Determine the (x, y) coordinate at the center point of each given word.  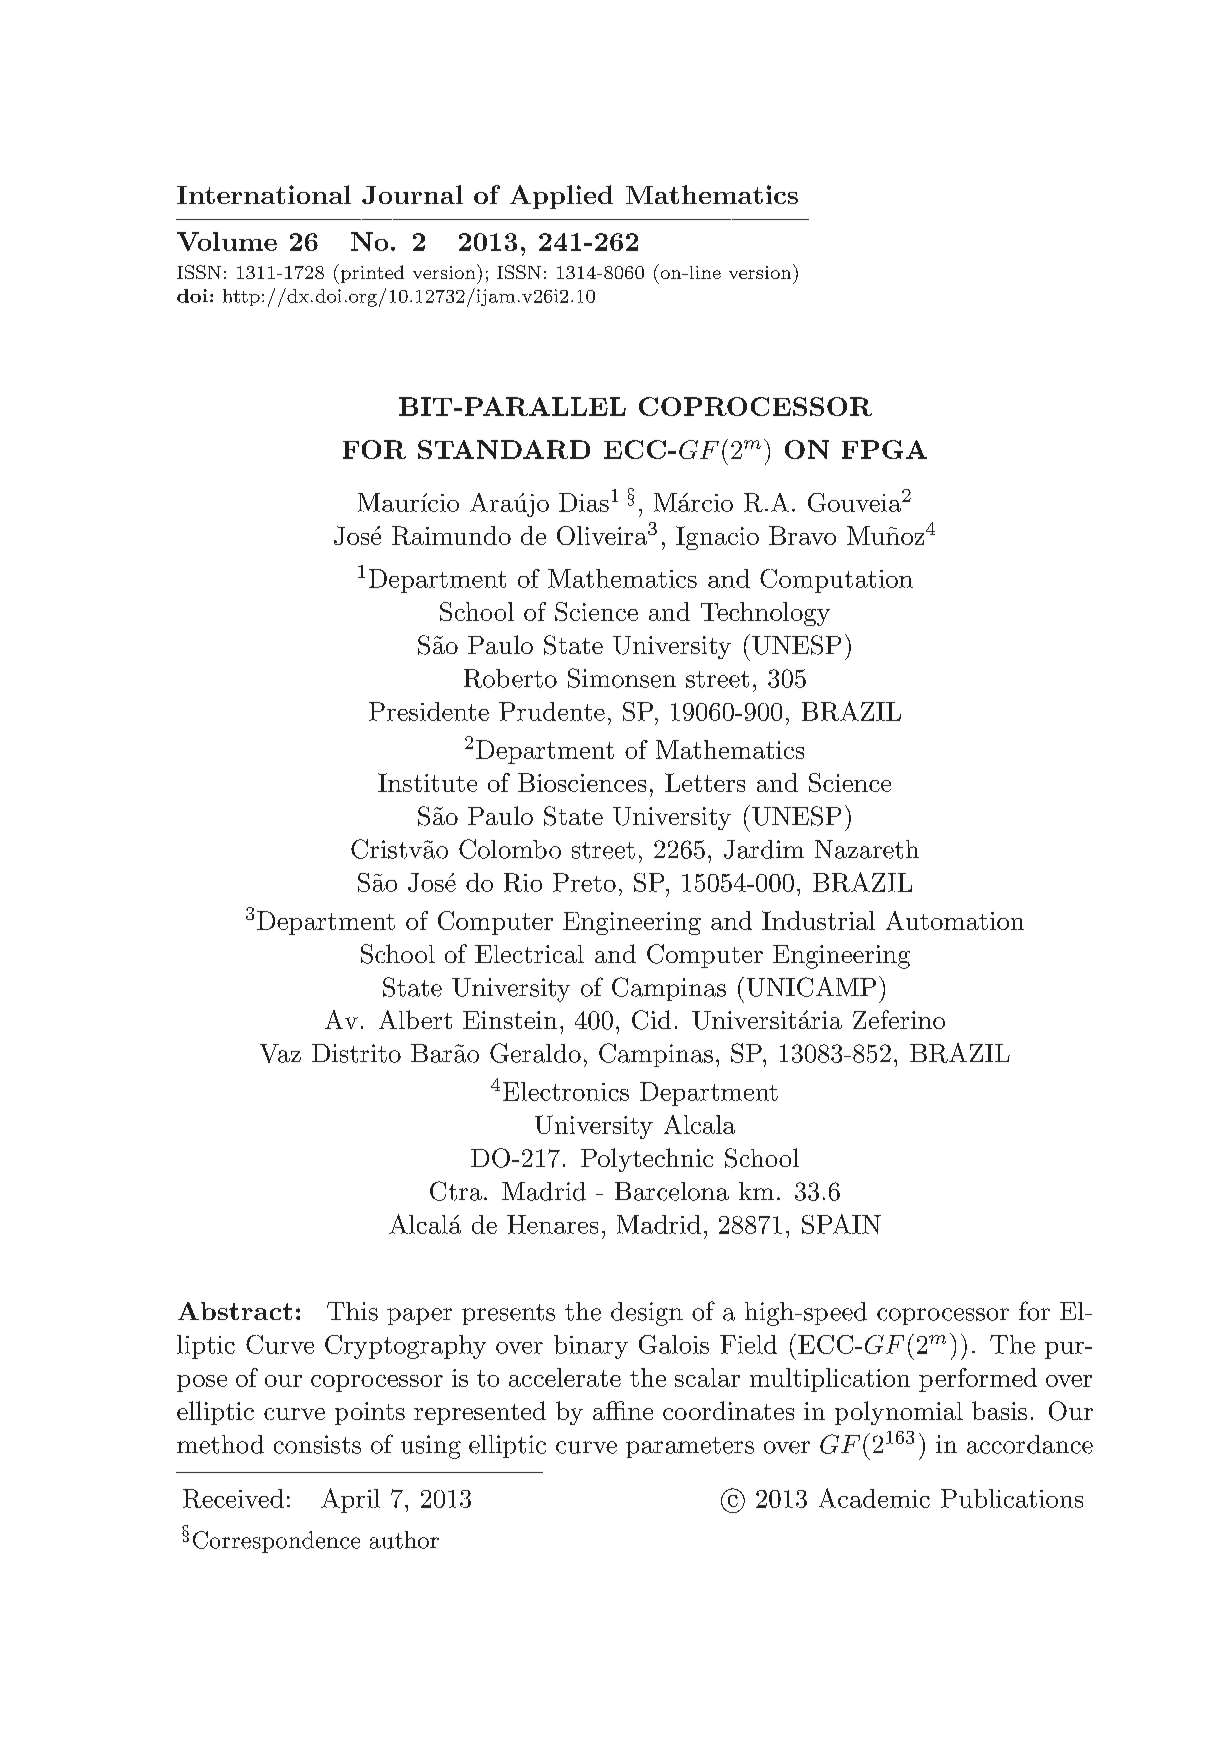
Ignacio (717, 538)
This (352, 1311)
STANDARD (504, 449)
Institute (427, 782)
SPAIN (841, 1224)
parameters (690, 1447)
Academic (874, 1498)
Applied (561, 197)
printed (371, 274)
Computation (836, 581)
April (350, 1500)
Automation (955, 920)
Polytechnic (647, 1160)
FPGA (884, 449)
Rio (523, 882)
